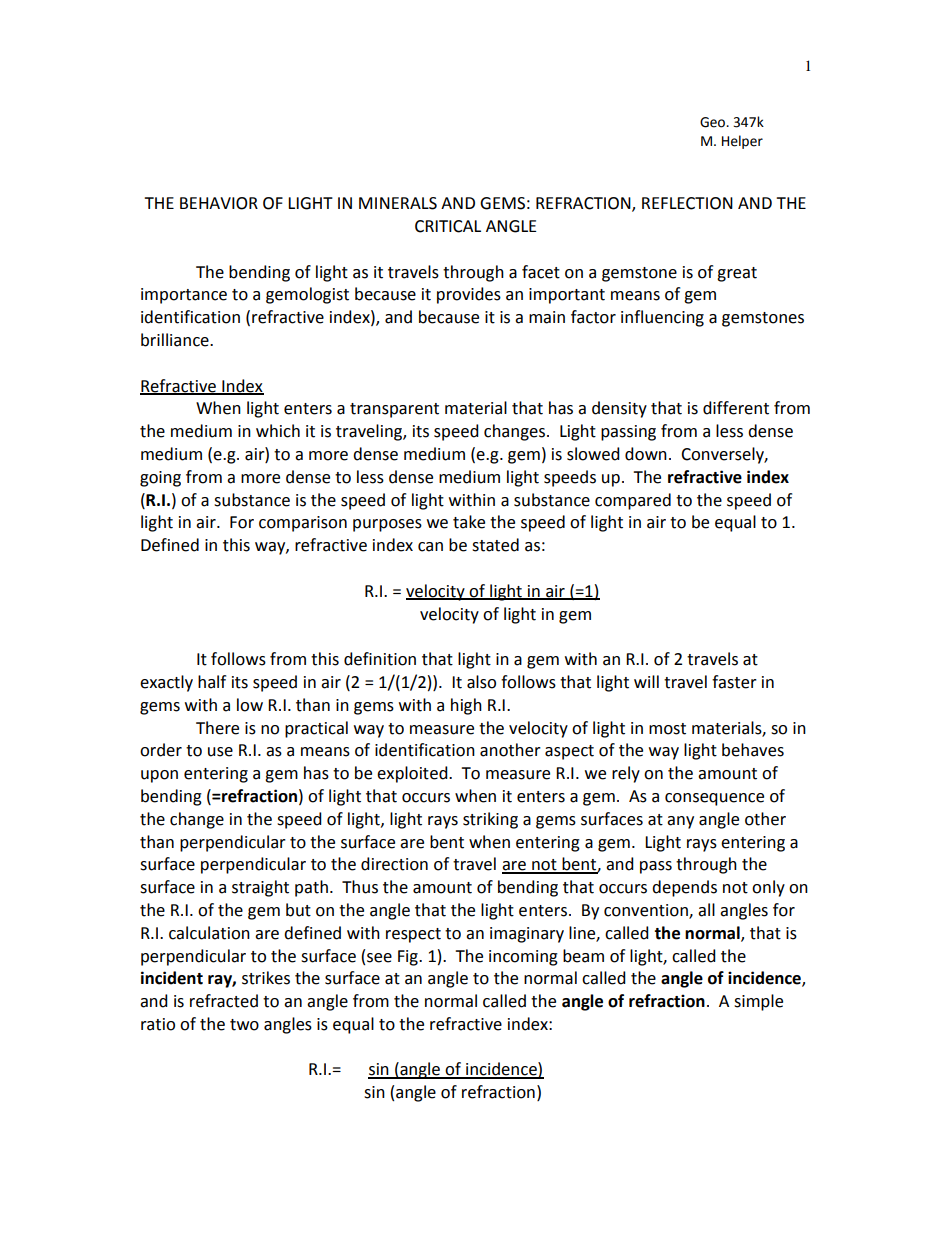  Describe the element at coordinates (409, 958) in the page. I see `Fig` at that location.
